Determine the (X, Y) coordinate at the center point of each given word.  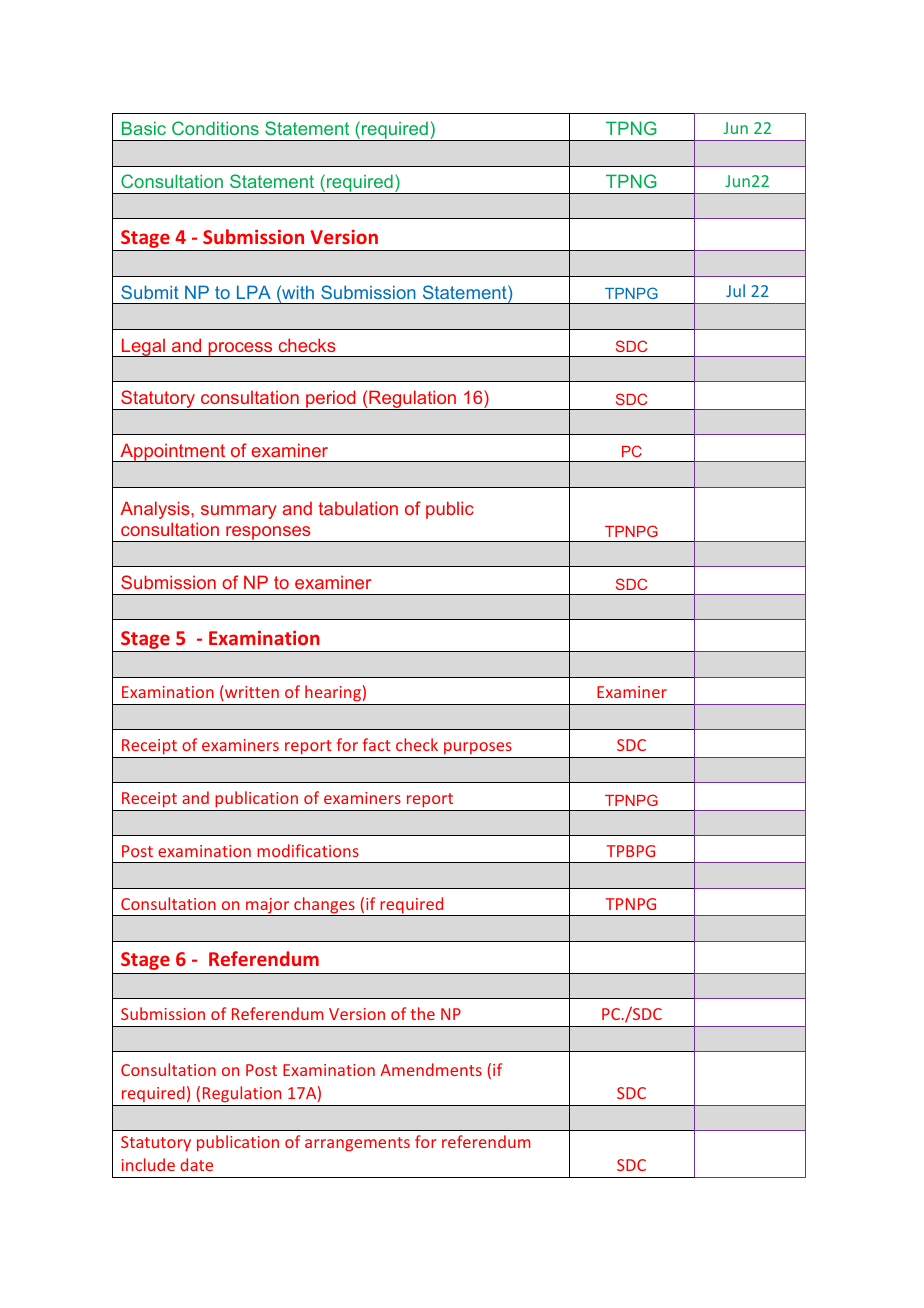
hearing (333, 695)
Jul (735, 290)
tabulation (358, 508)
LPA (254, 292)
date (196, 1164)
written (251, 693)
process (240, 349)
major (268, 907)
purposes (478, 750)
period (331, 400)
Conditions (215, 128)
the (423, 1013)
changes (324, 906)
